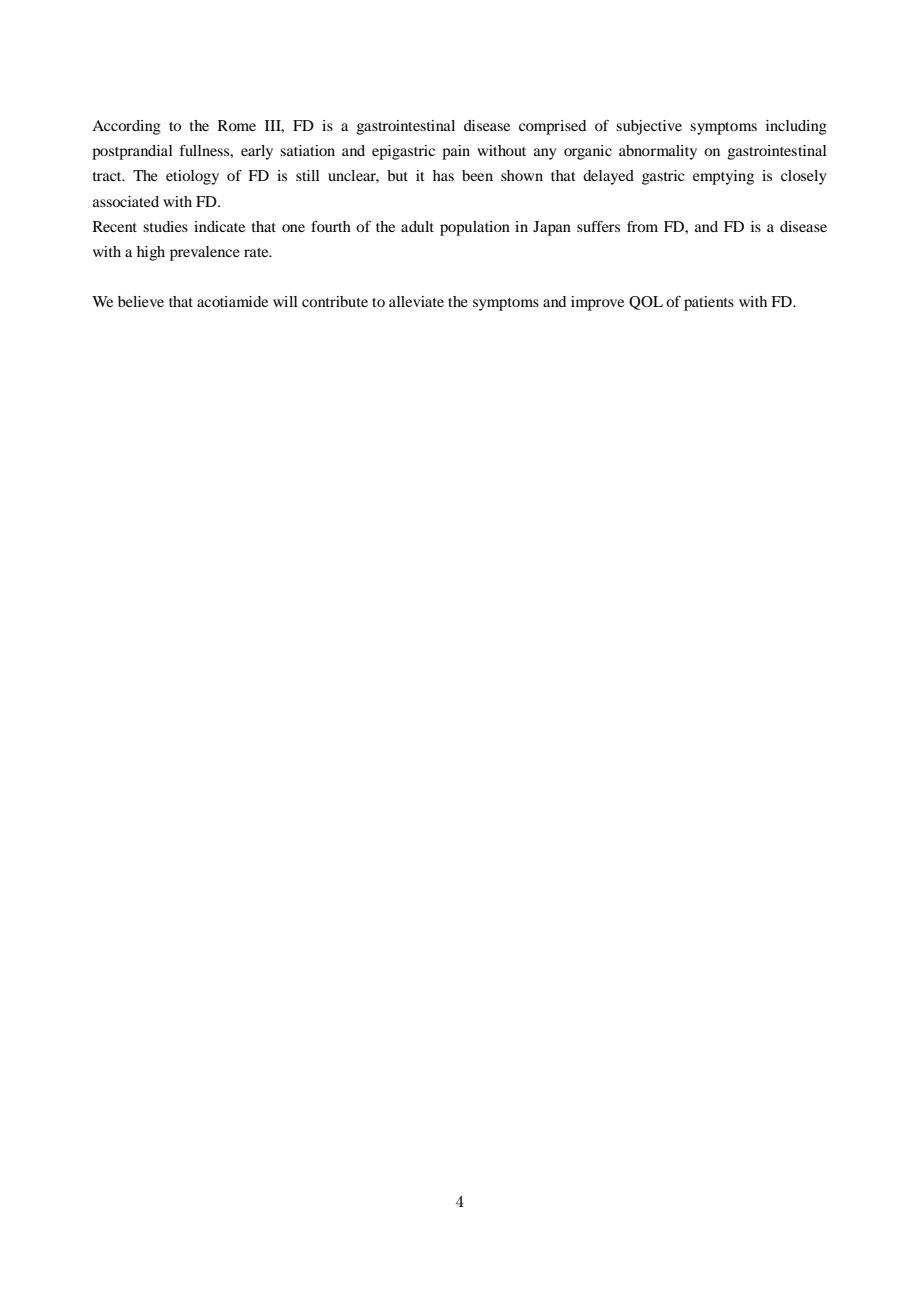  I want to click on has, so click(443, 175).
